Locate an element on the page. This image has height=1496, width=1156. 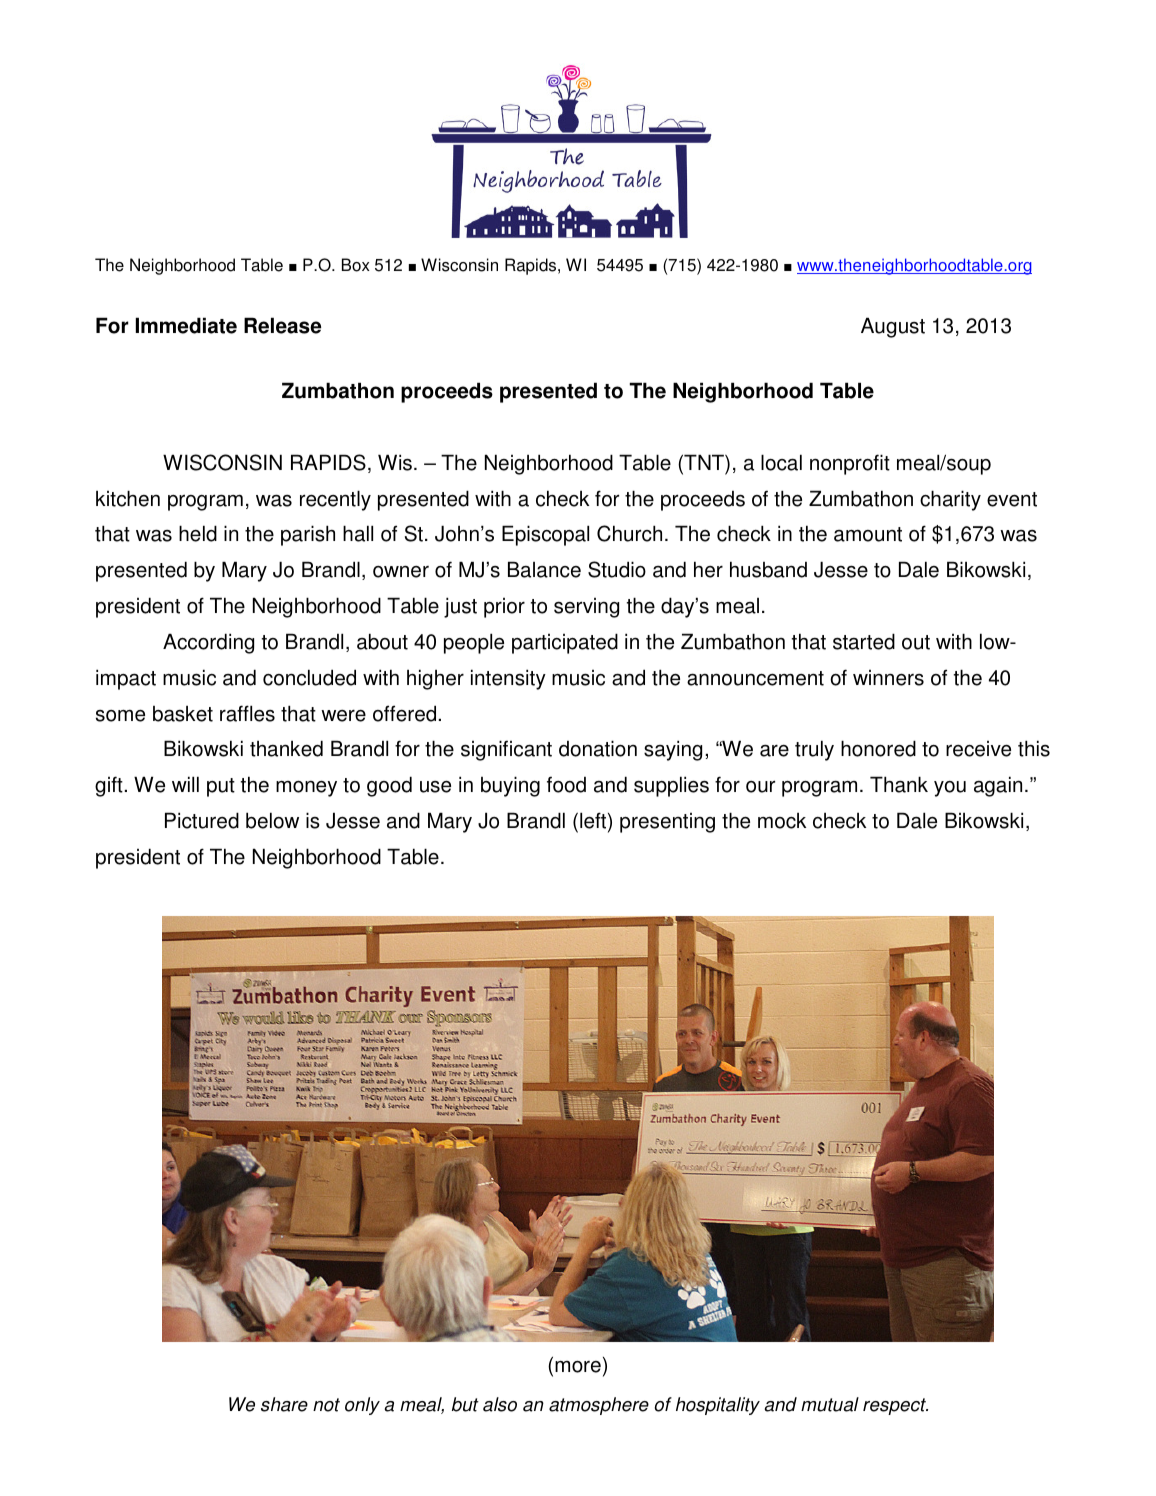
not is located at coordinates (326, 1405).
